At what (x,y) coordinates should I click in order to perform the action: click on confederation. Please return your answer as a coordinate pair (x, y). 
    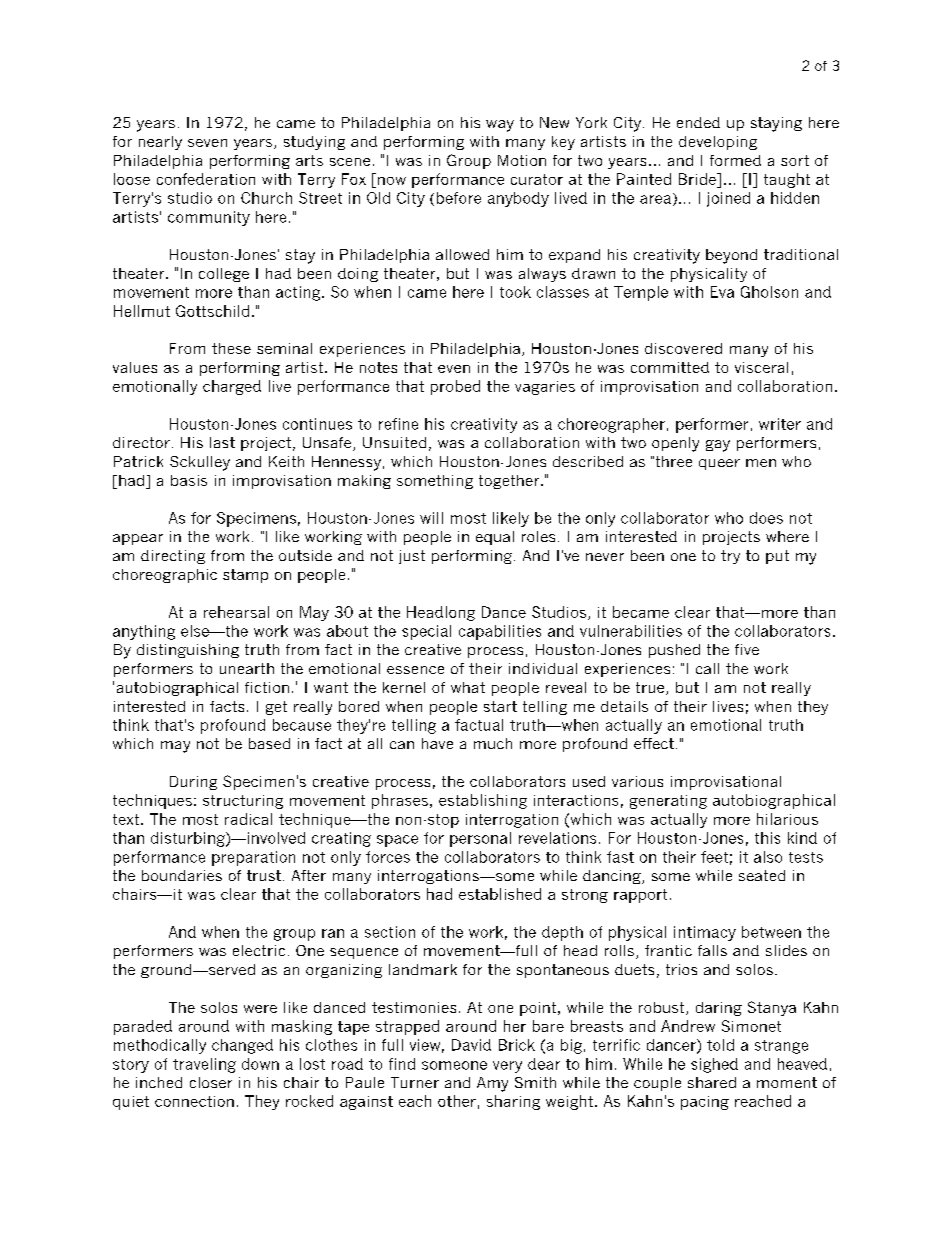
    Looking at the image, I should click on (206, 179).
